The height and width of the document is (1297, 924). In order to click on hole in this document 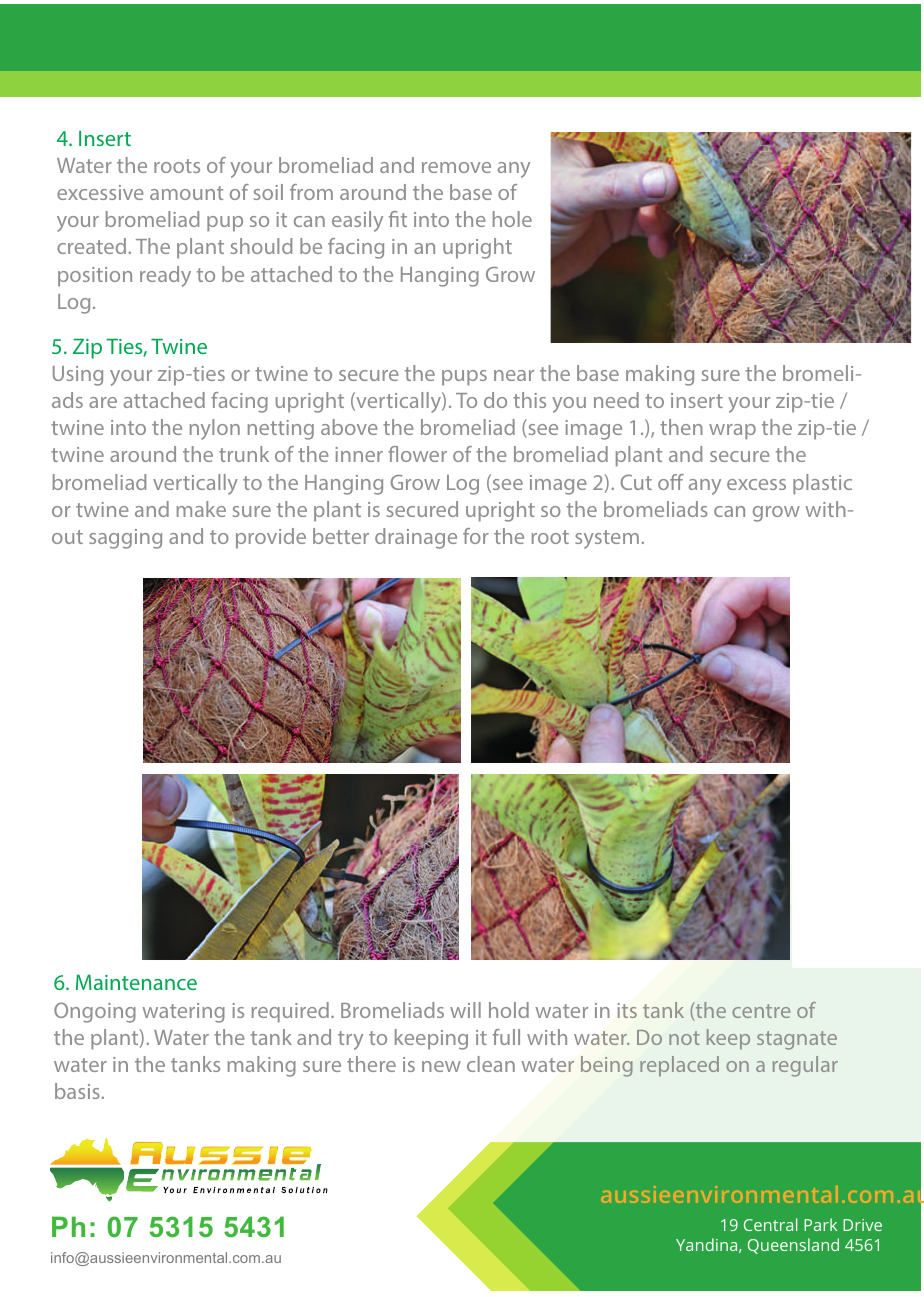, I will do `click(512, 219)`.
